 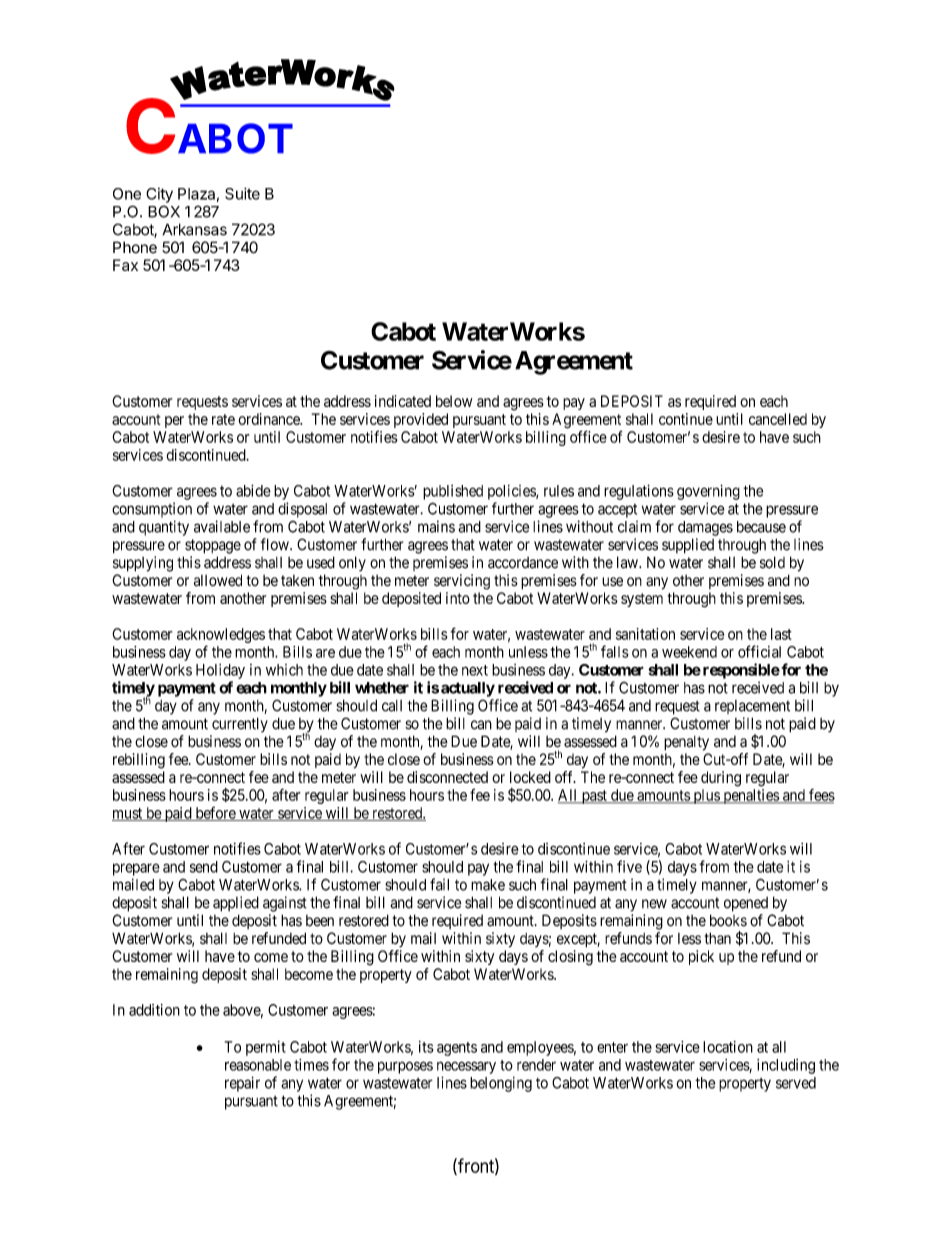 I want to click on during, so click(x=721, y=779).
